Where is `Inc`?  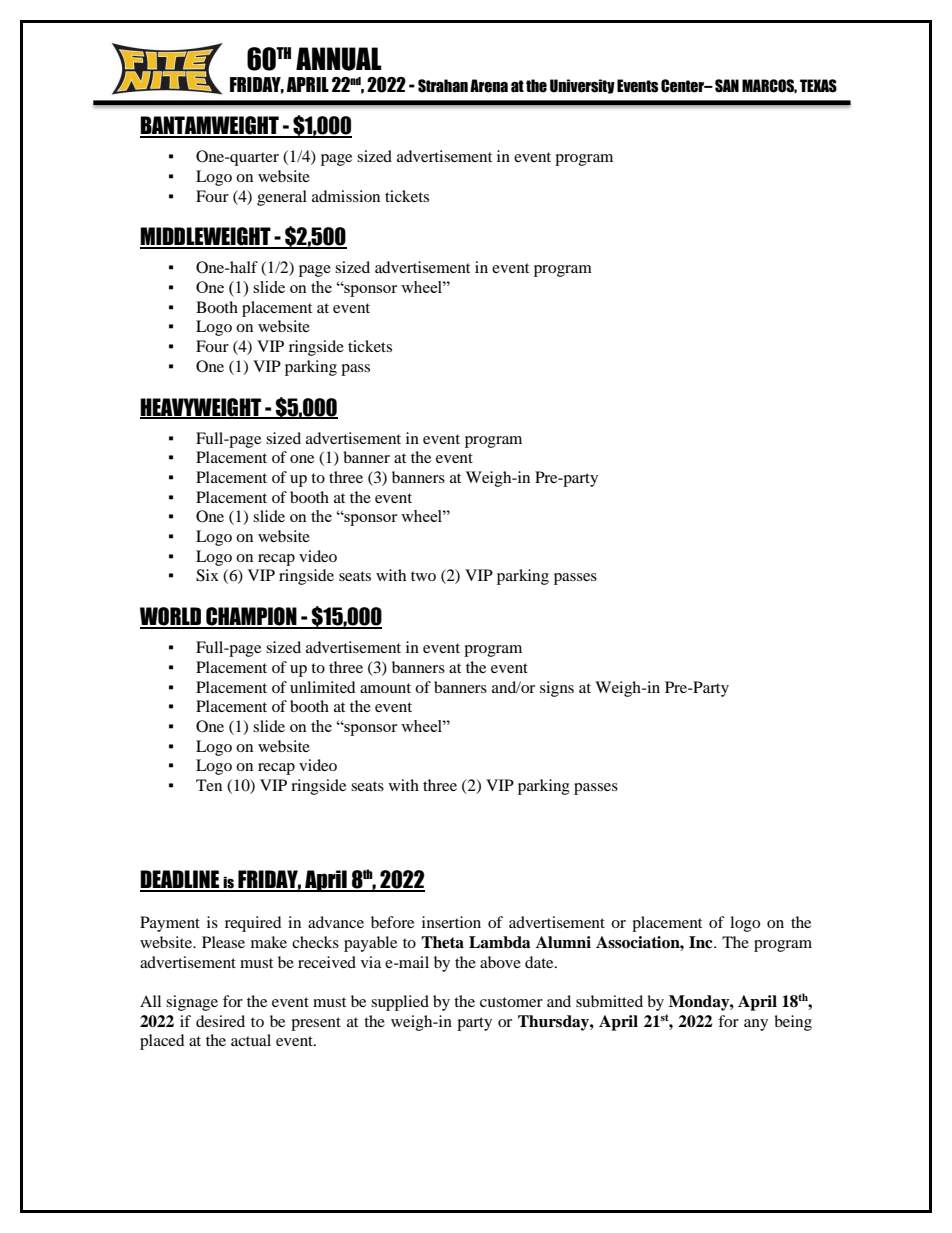 Inc is located at coordinates (702, 942).
